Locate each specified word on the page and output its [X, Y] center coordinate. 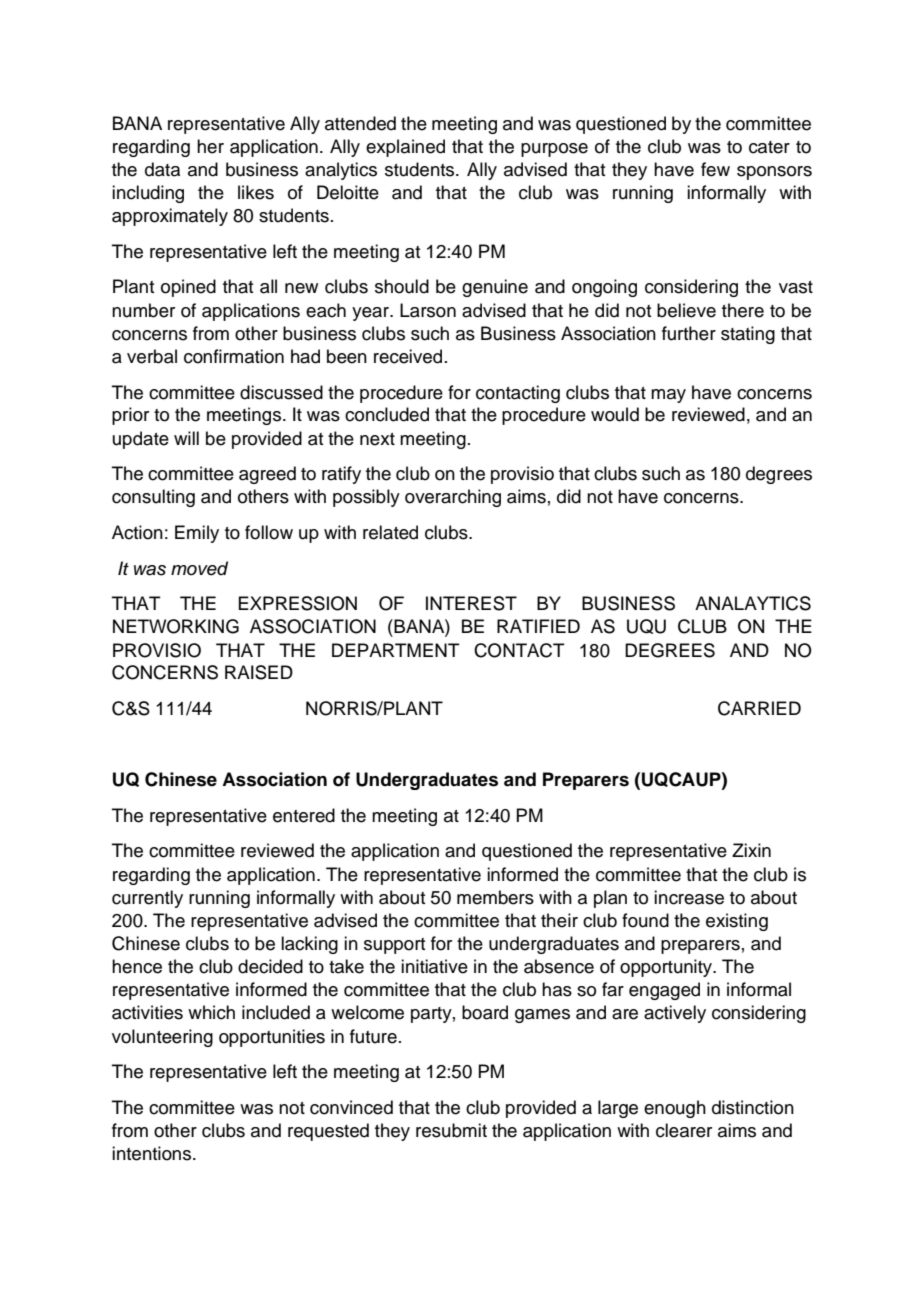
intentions [151, 1153]
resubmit [451, 1130]
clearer [684, 1130]
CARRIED [759, 708]
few [715, 169]
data [162, 169]
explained [405, 148]
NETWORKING [176, 626]
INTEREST [471, 603]
